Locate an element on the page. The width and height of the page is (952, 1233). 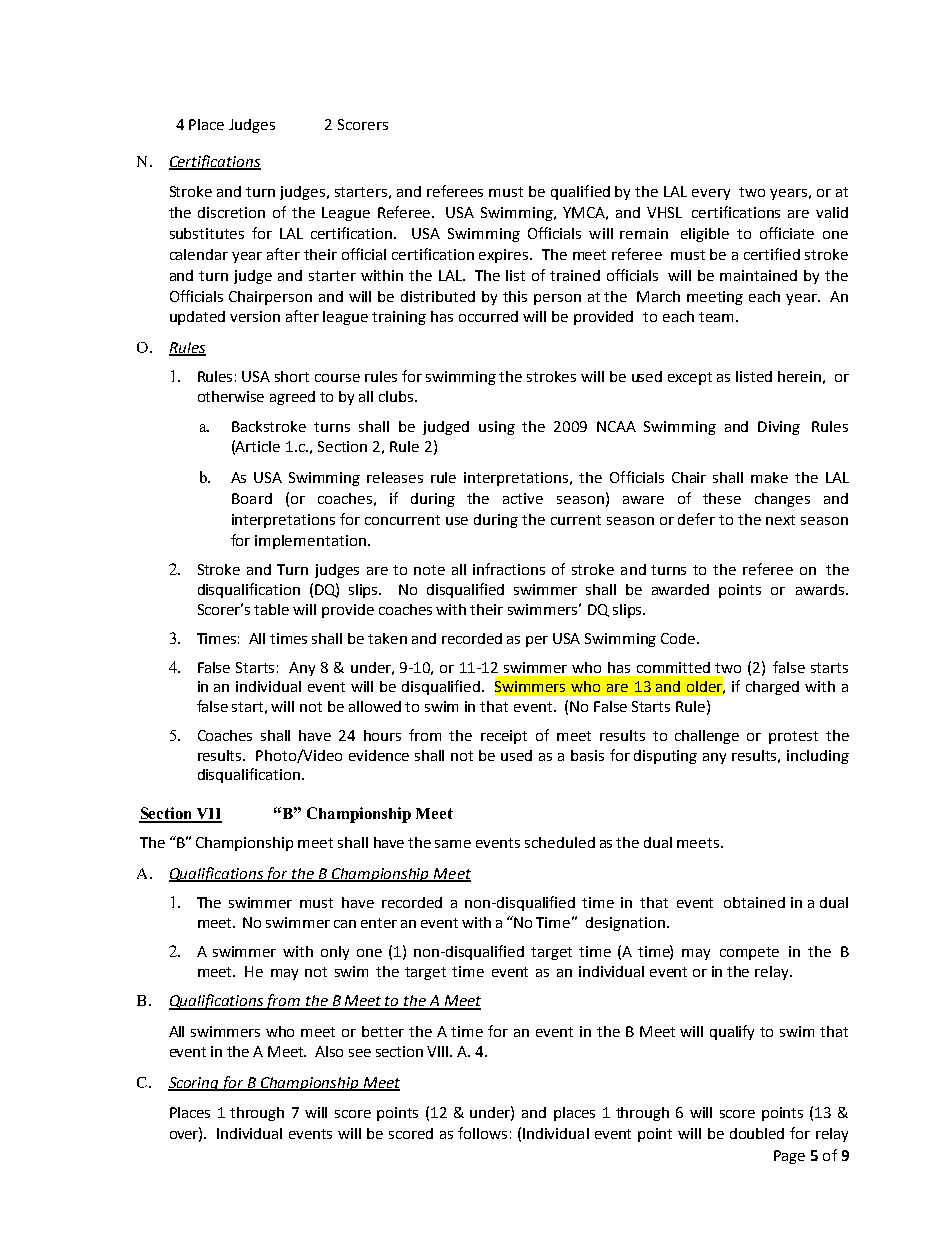
Scoring is located at coordinates (194, 1084).
